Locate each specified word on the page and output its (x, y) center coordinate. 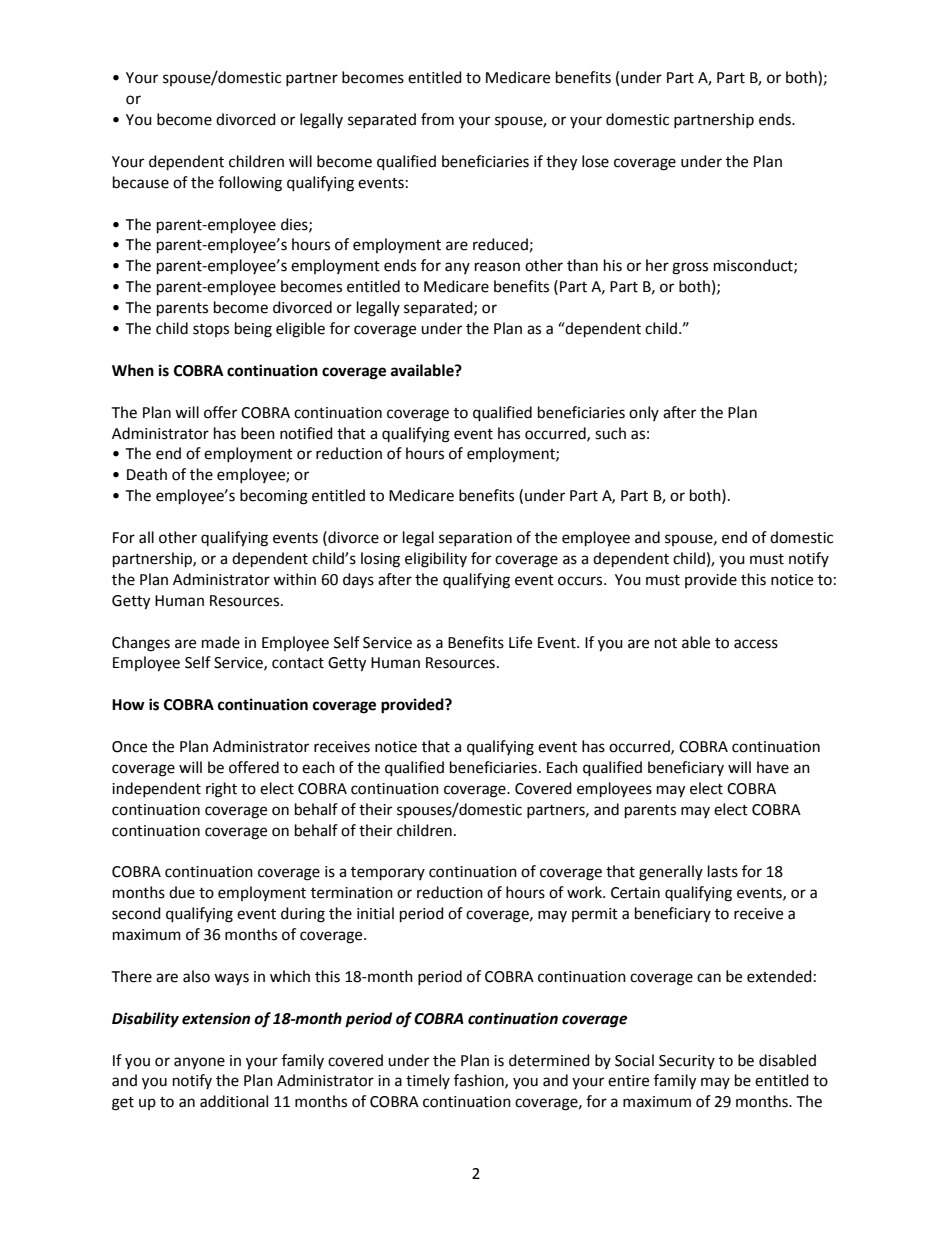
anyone (199, 1063)
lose (595, 161)
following (250, 184)
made (221, 642)
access (756, 644)
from (437, 119)
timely (428, 1081)
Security (687, 1062)
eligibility (436, 560)
